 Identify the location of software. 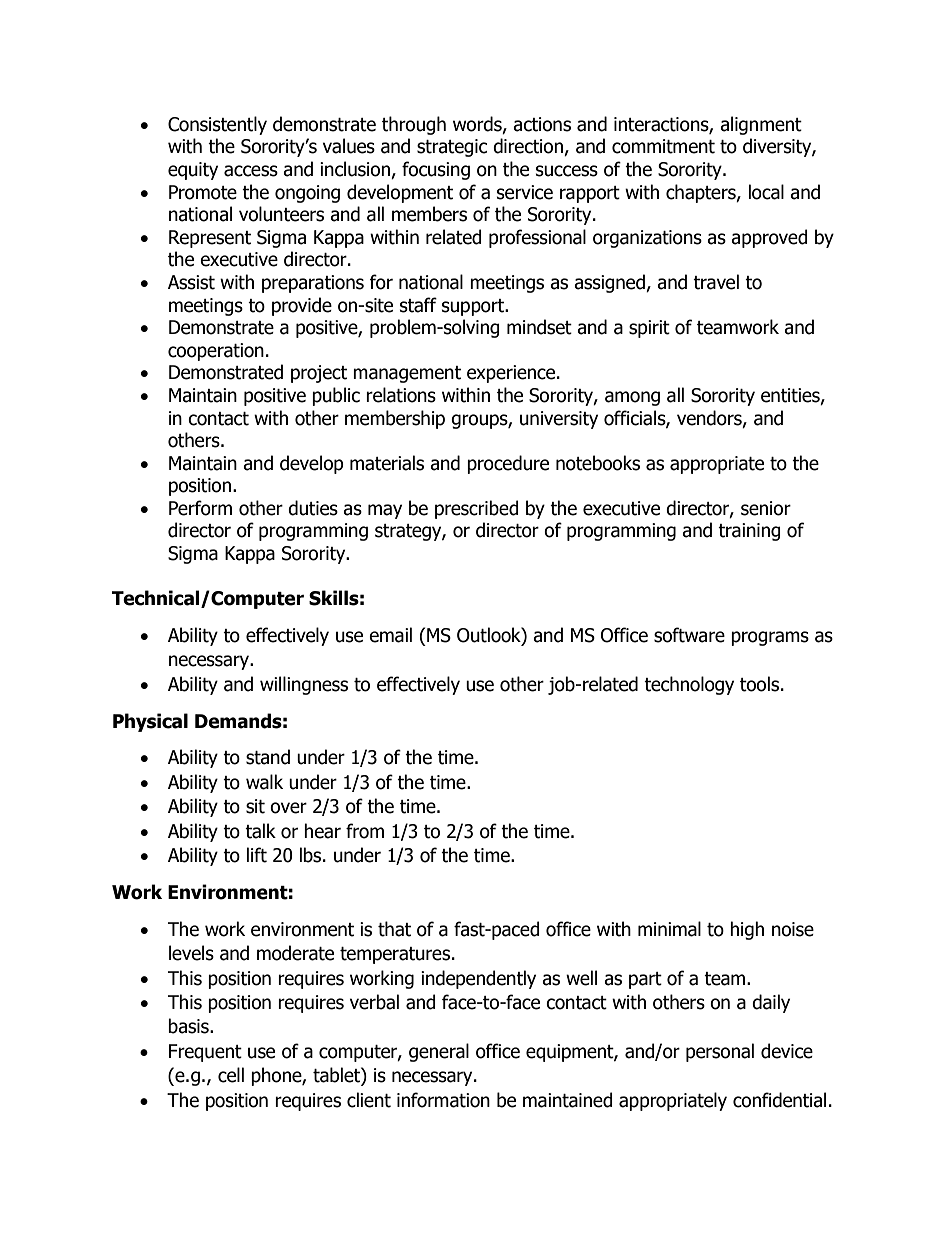
(689, 635).
